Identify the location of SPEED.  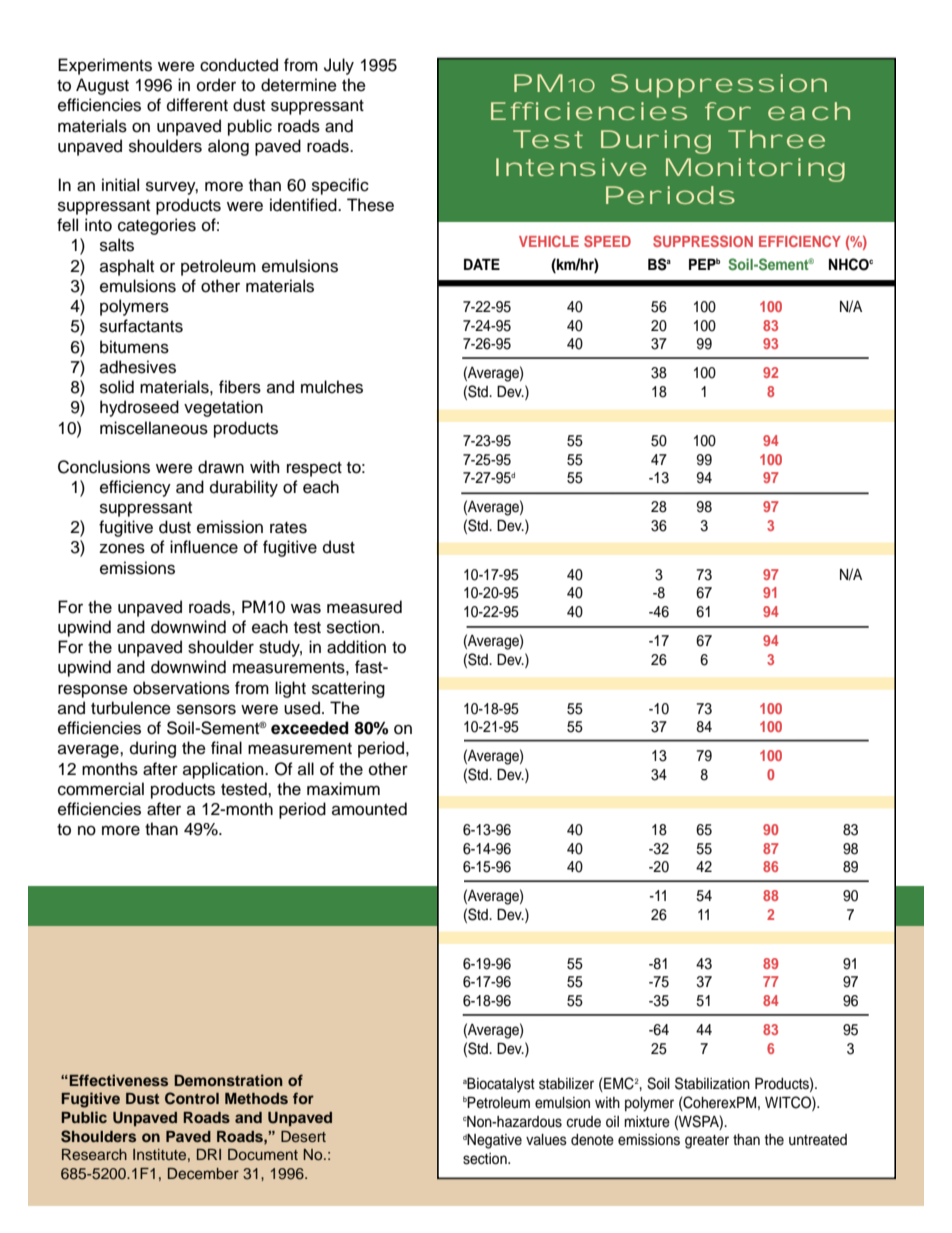
(607, 241).
